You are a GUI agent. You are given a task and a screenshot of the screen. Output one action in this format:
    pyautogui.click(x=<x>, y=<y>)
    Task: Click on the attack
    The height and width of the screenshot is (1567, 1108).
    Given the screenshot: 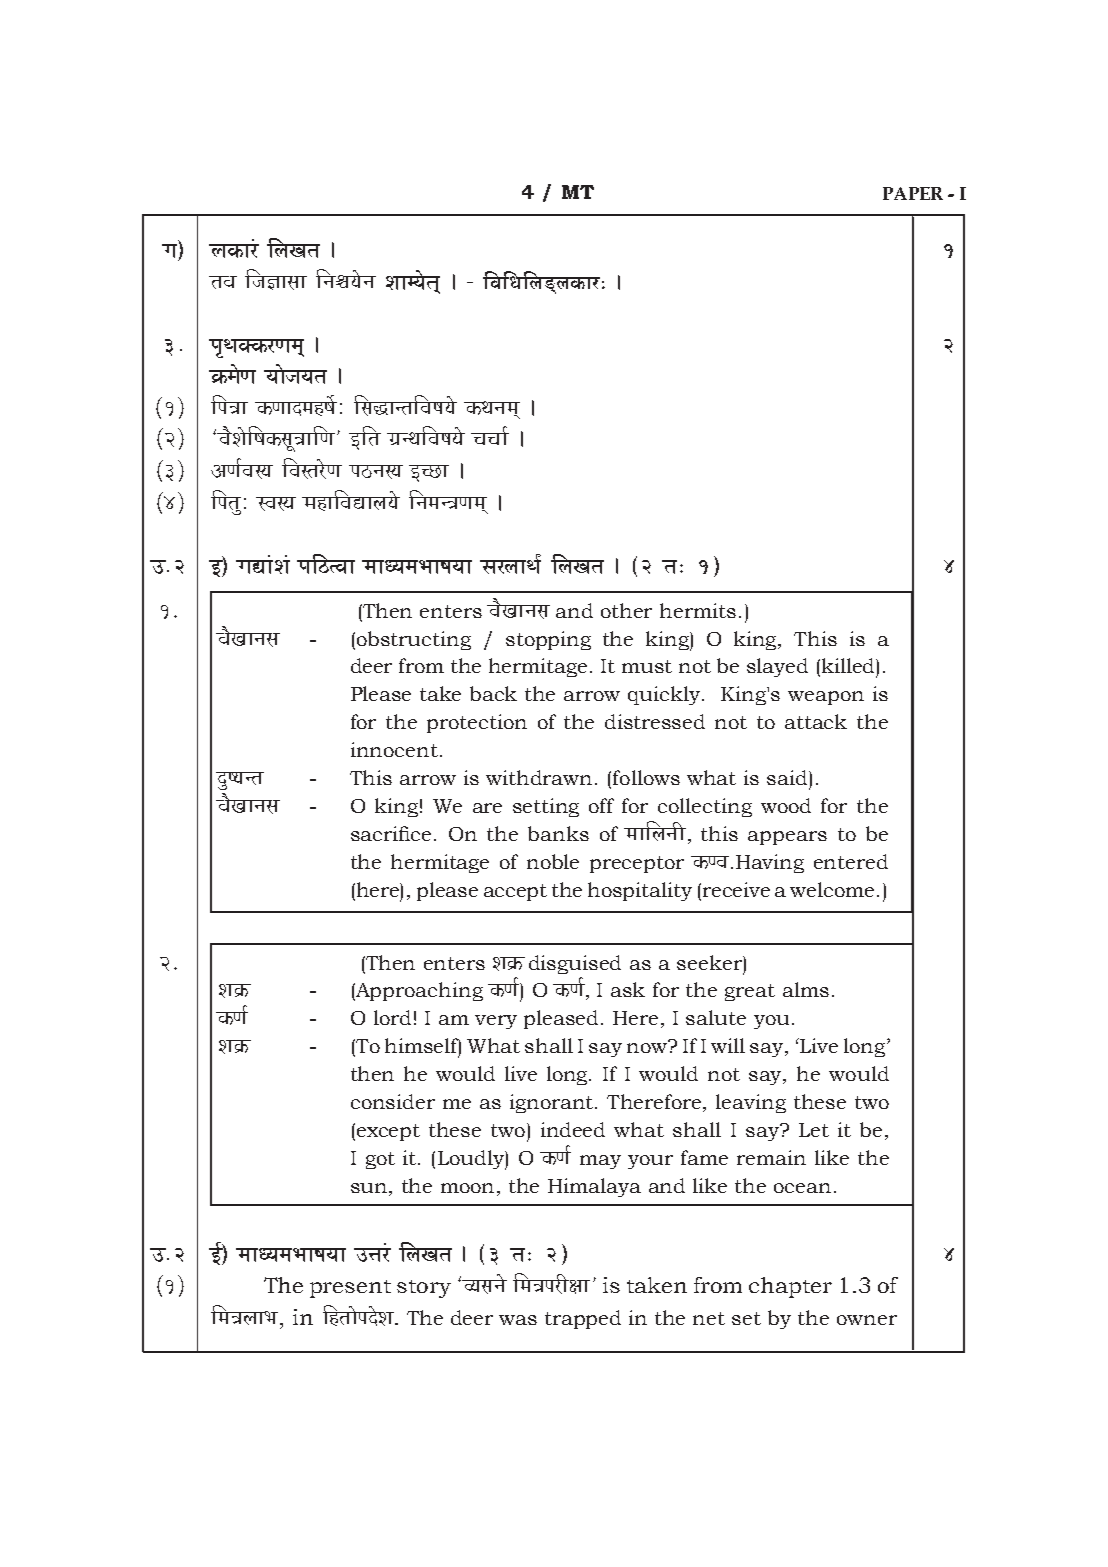 What is the action you would take?
    pyautogui.click(x=816, y=721)
